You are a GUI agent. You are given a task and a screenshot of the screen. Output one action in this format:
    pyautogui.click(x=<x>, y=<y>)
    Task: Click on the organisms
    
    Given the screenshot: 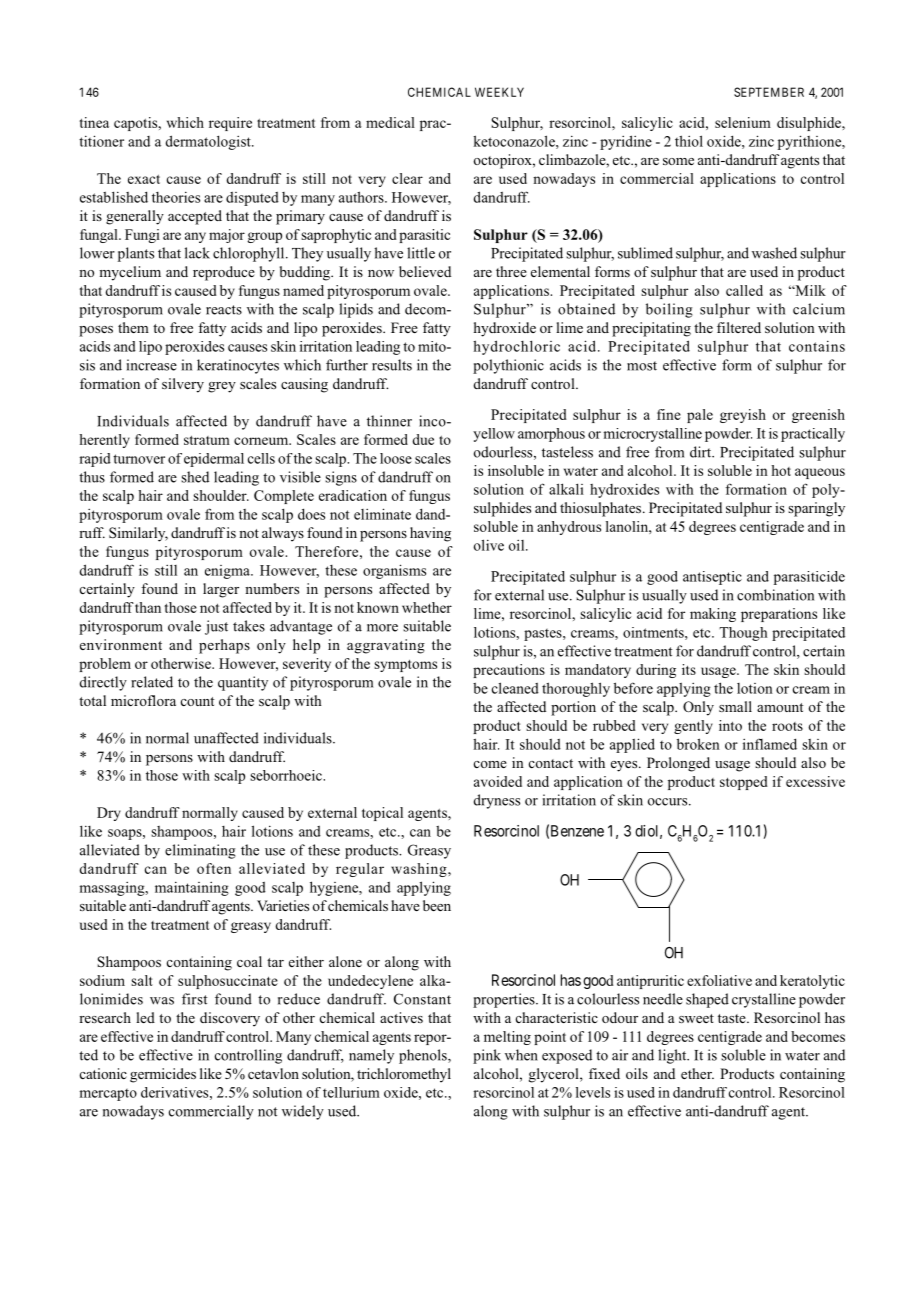 What is the action you would take?
    pyautogui.click(x=394, y=571)
